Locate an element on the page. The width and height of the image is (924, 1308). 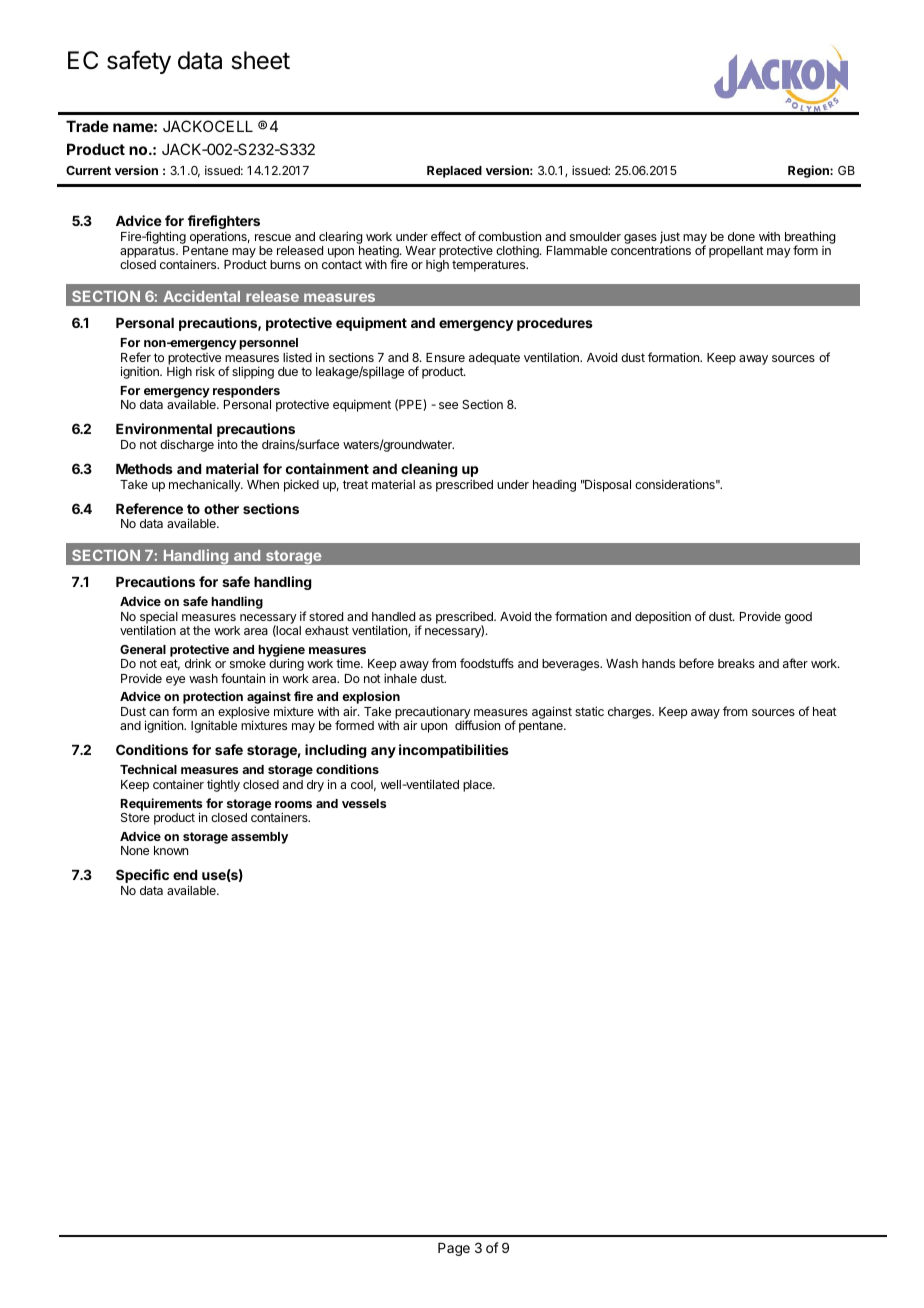
foodstuffs is located at coordinates (487, 663).
